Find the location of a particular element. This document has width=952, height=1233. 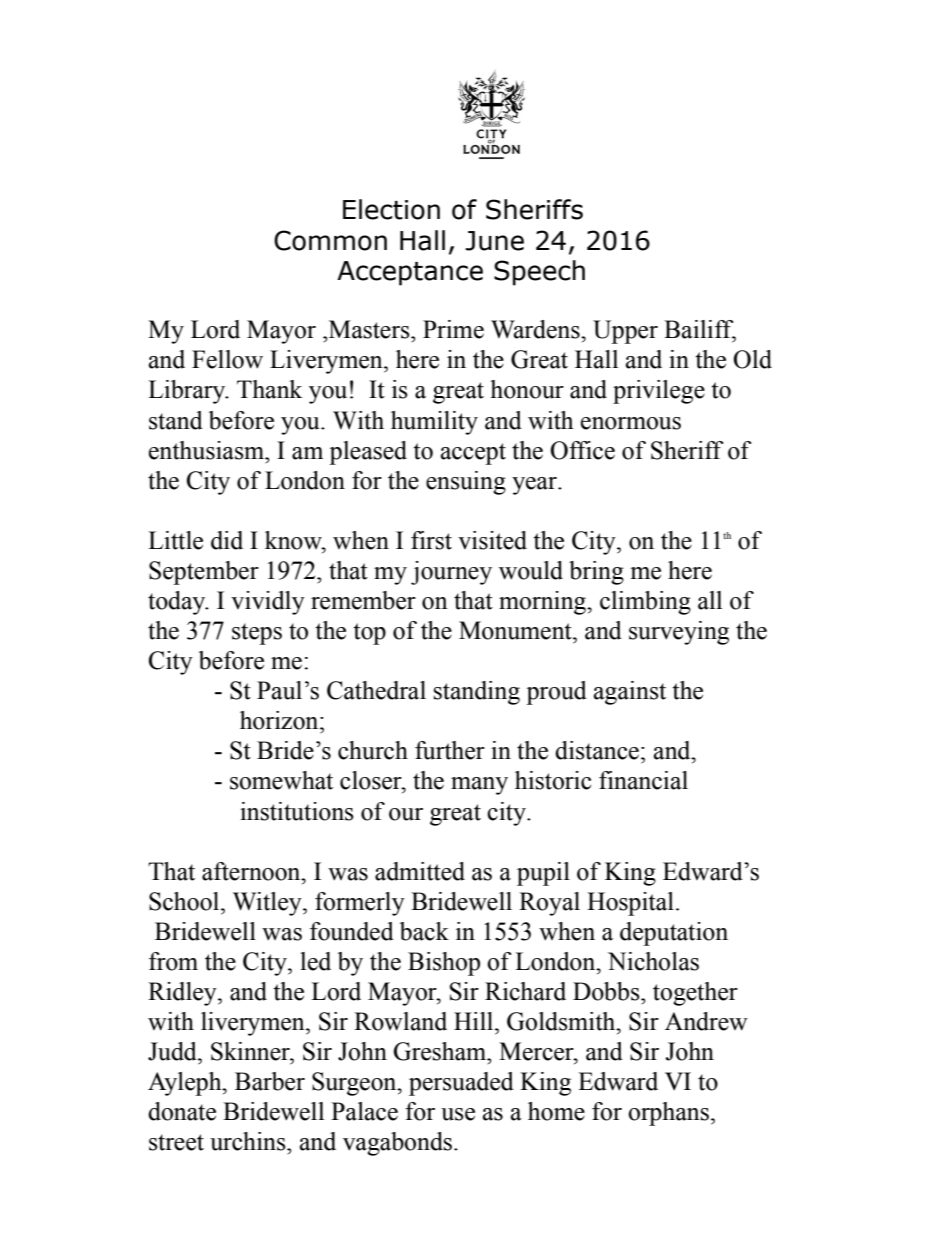

Upper is located at coordinates (625, 332).
